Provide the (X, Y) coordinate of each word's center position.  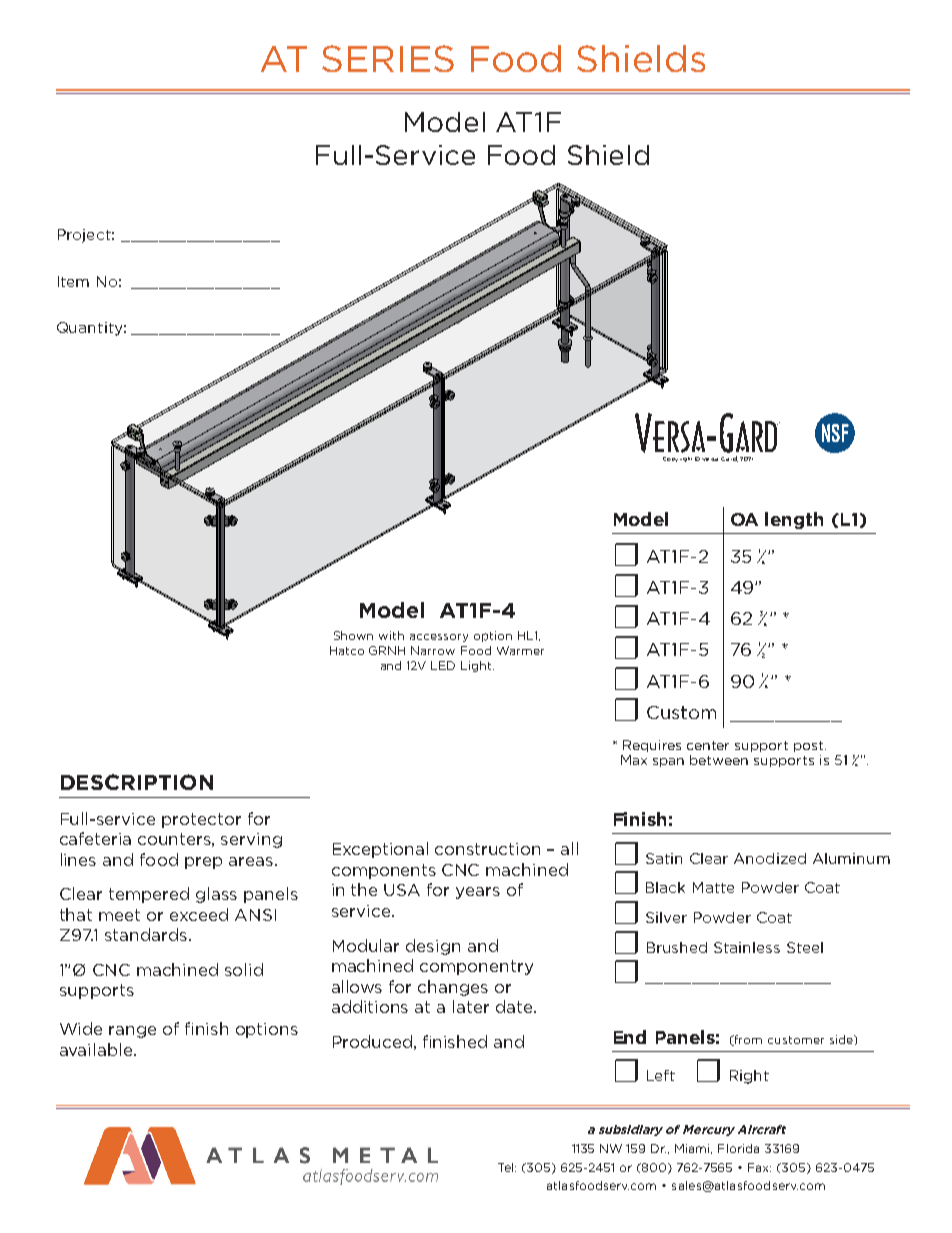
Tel (507, 1167)
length (794, 520)
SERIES (388, 58)
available (97, 1049)
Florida (738, 1148)
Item (73, 281)
